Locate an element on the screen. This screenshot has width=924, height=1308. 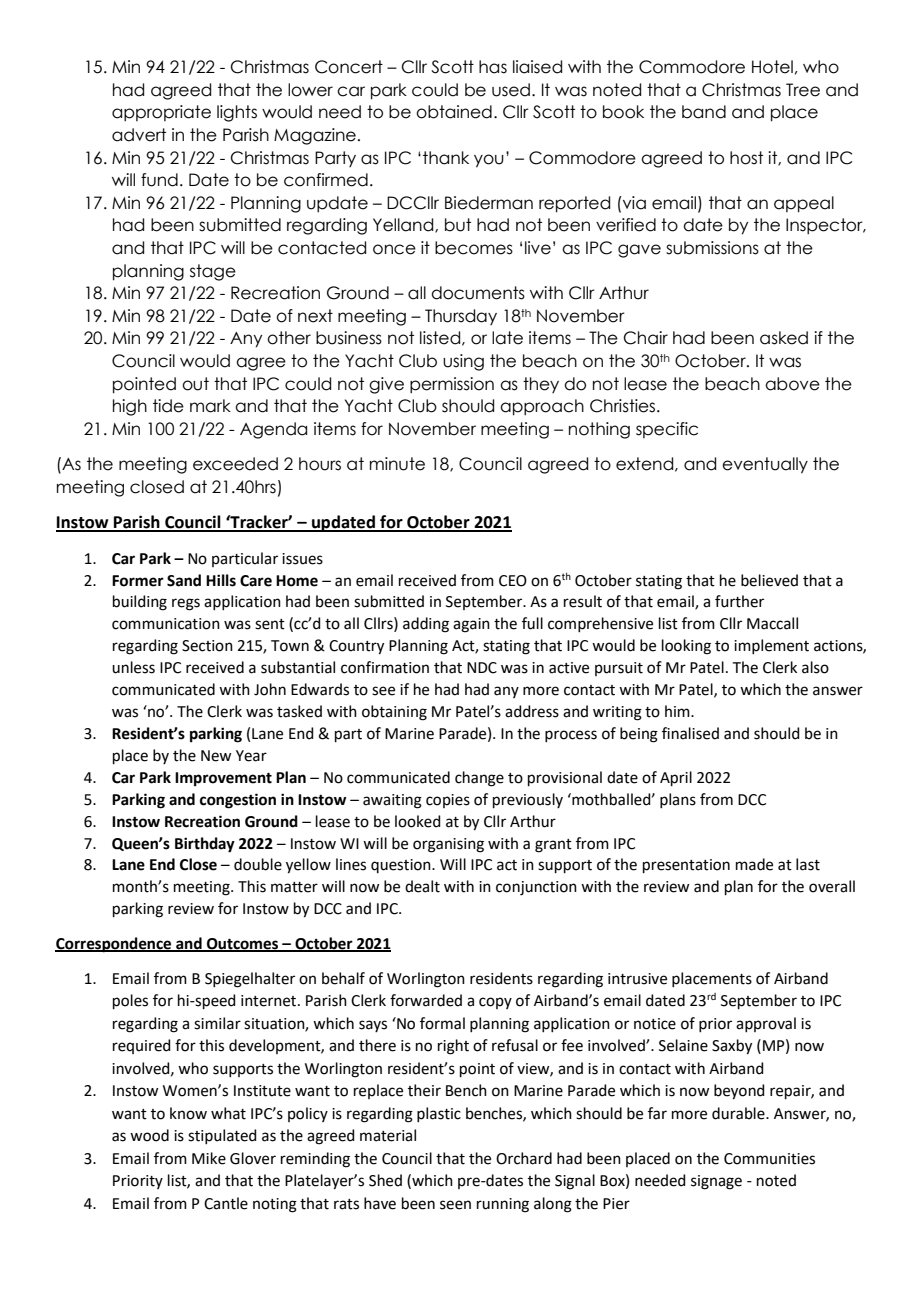
copies is located at coordinates (448, 801).
